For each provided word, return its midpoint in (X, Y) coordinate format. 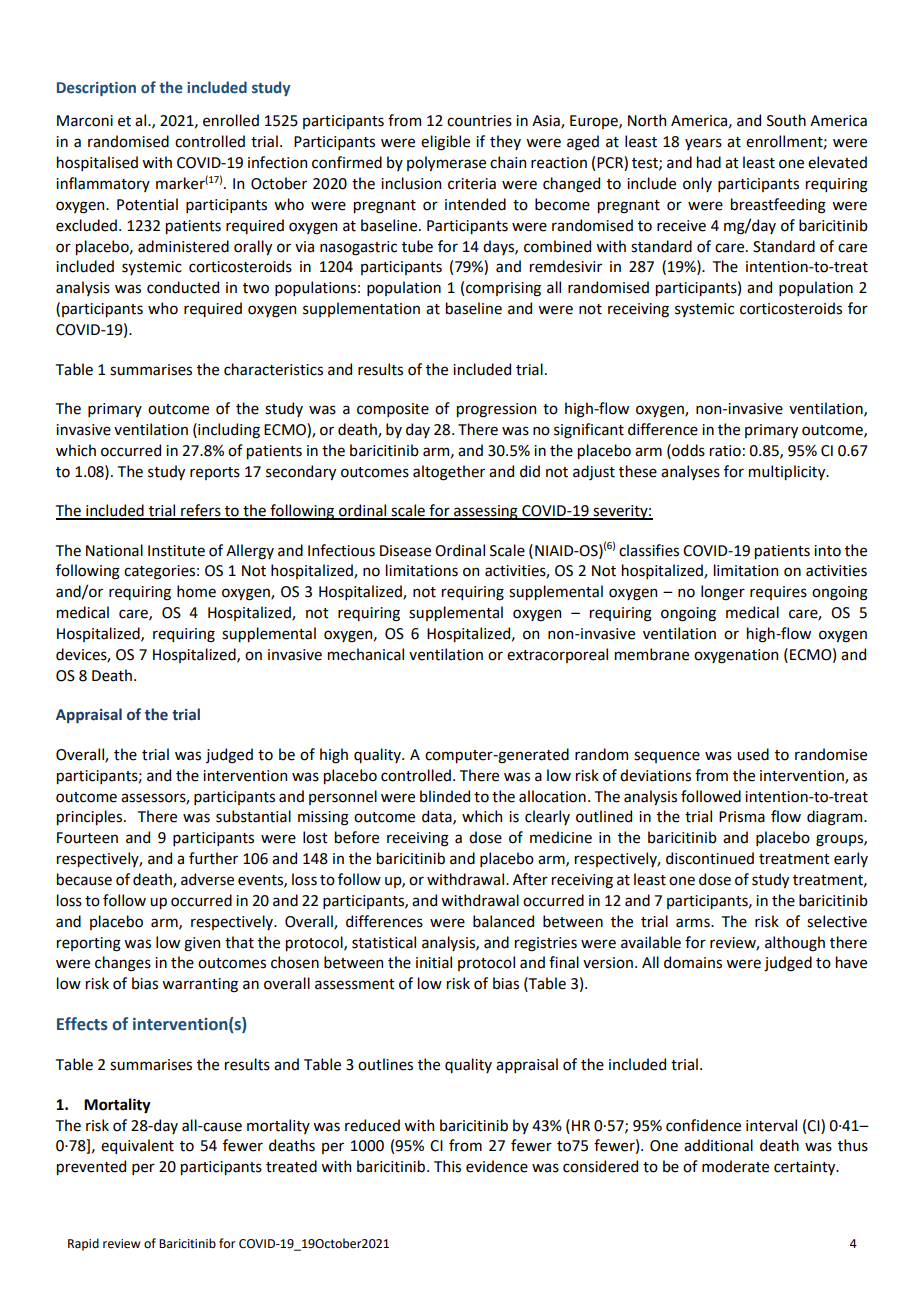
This (447, 1166)
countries (479, 121)
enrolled (231, 120)
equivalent (137, 1146)
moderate (735, 1166)
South (786, 120)
